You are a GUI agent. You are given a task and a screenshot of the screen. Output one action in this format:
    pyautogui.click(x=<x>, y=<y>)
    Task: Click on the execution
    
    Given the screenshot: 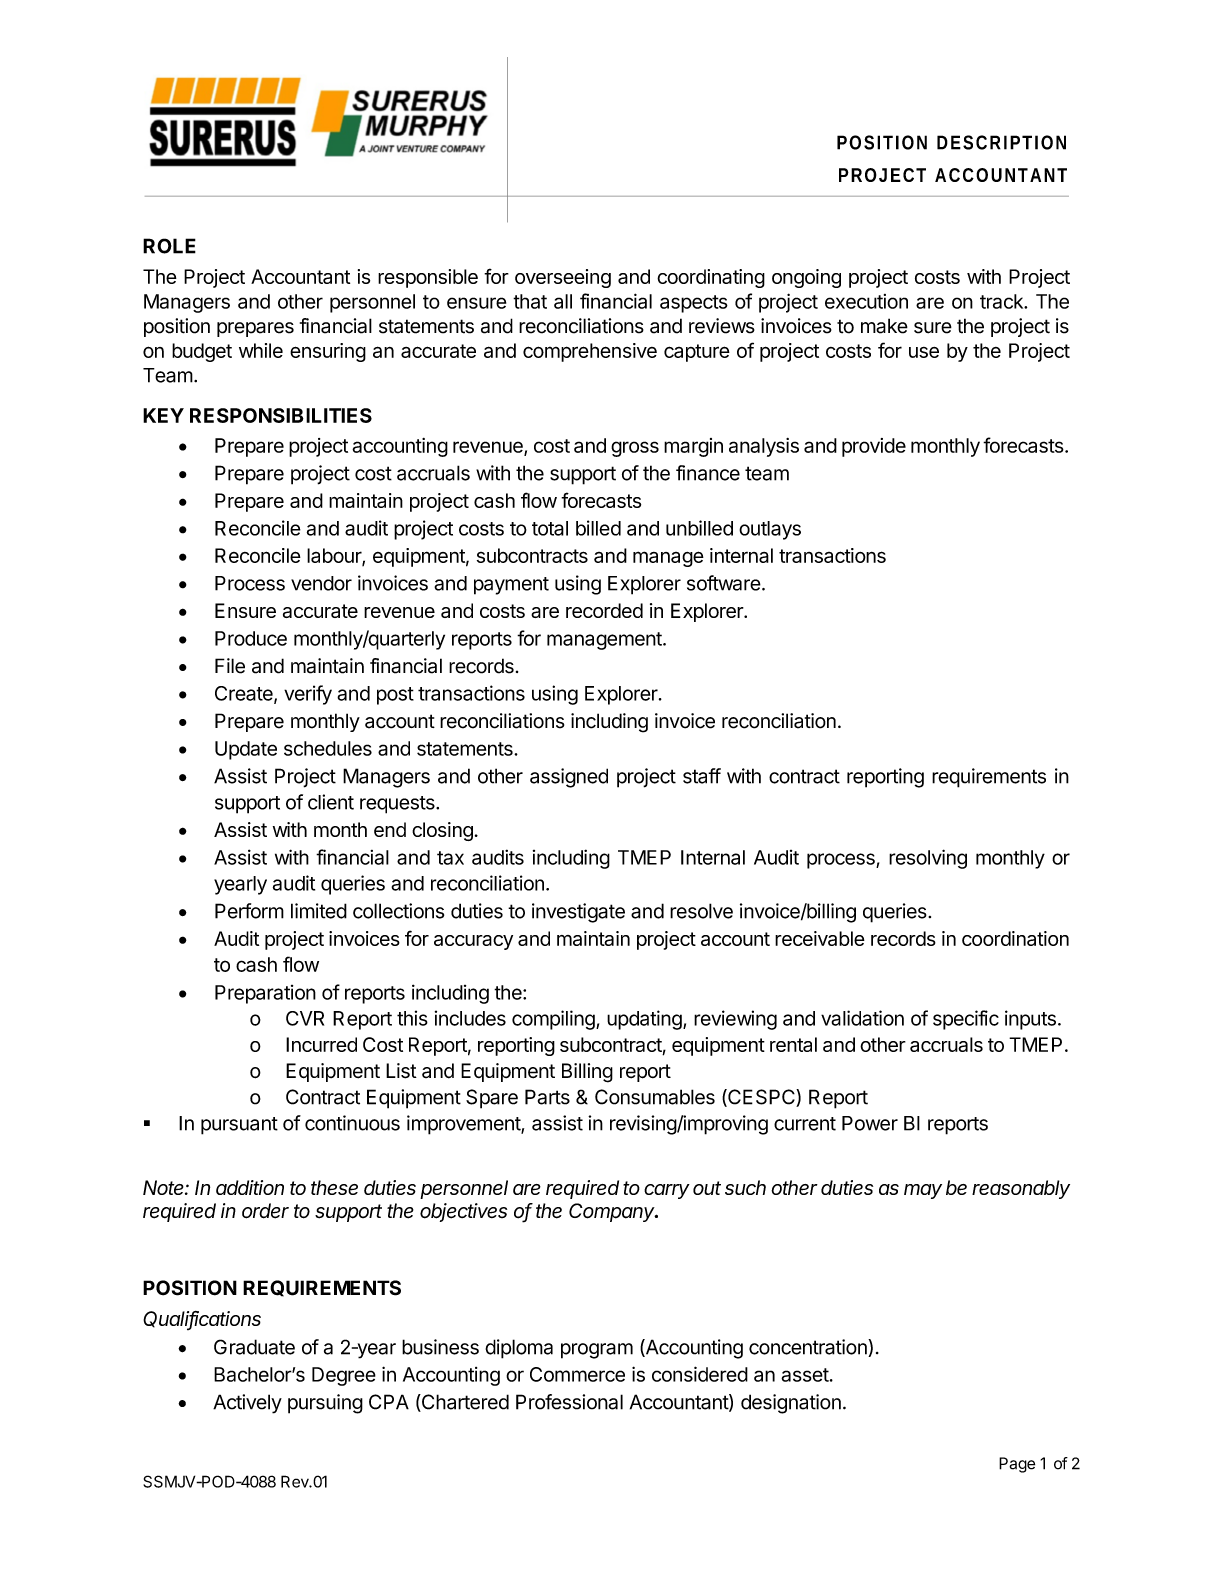 What is the action you would take?
    pyautogui.click(x=866, y=301)
